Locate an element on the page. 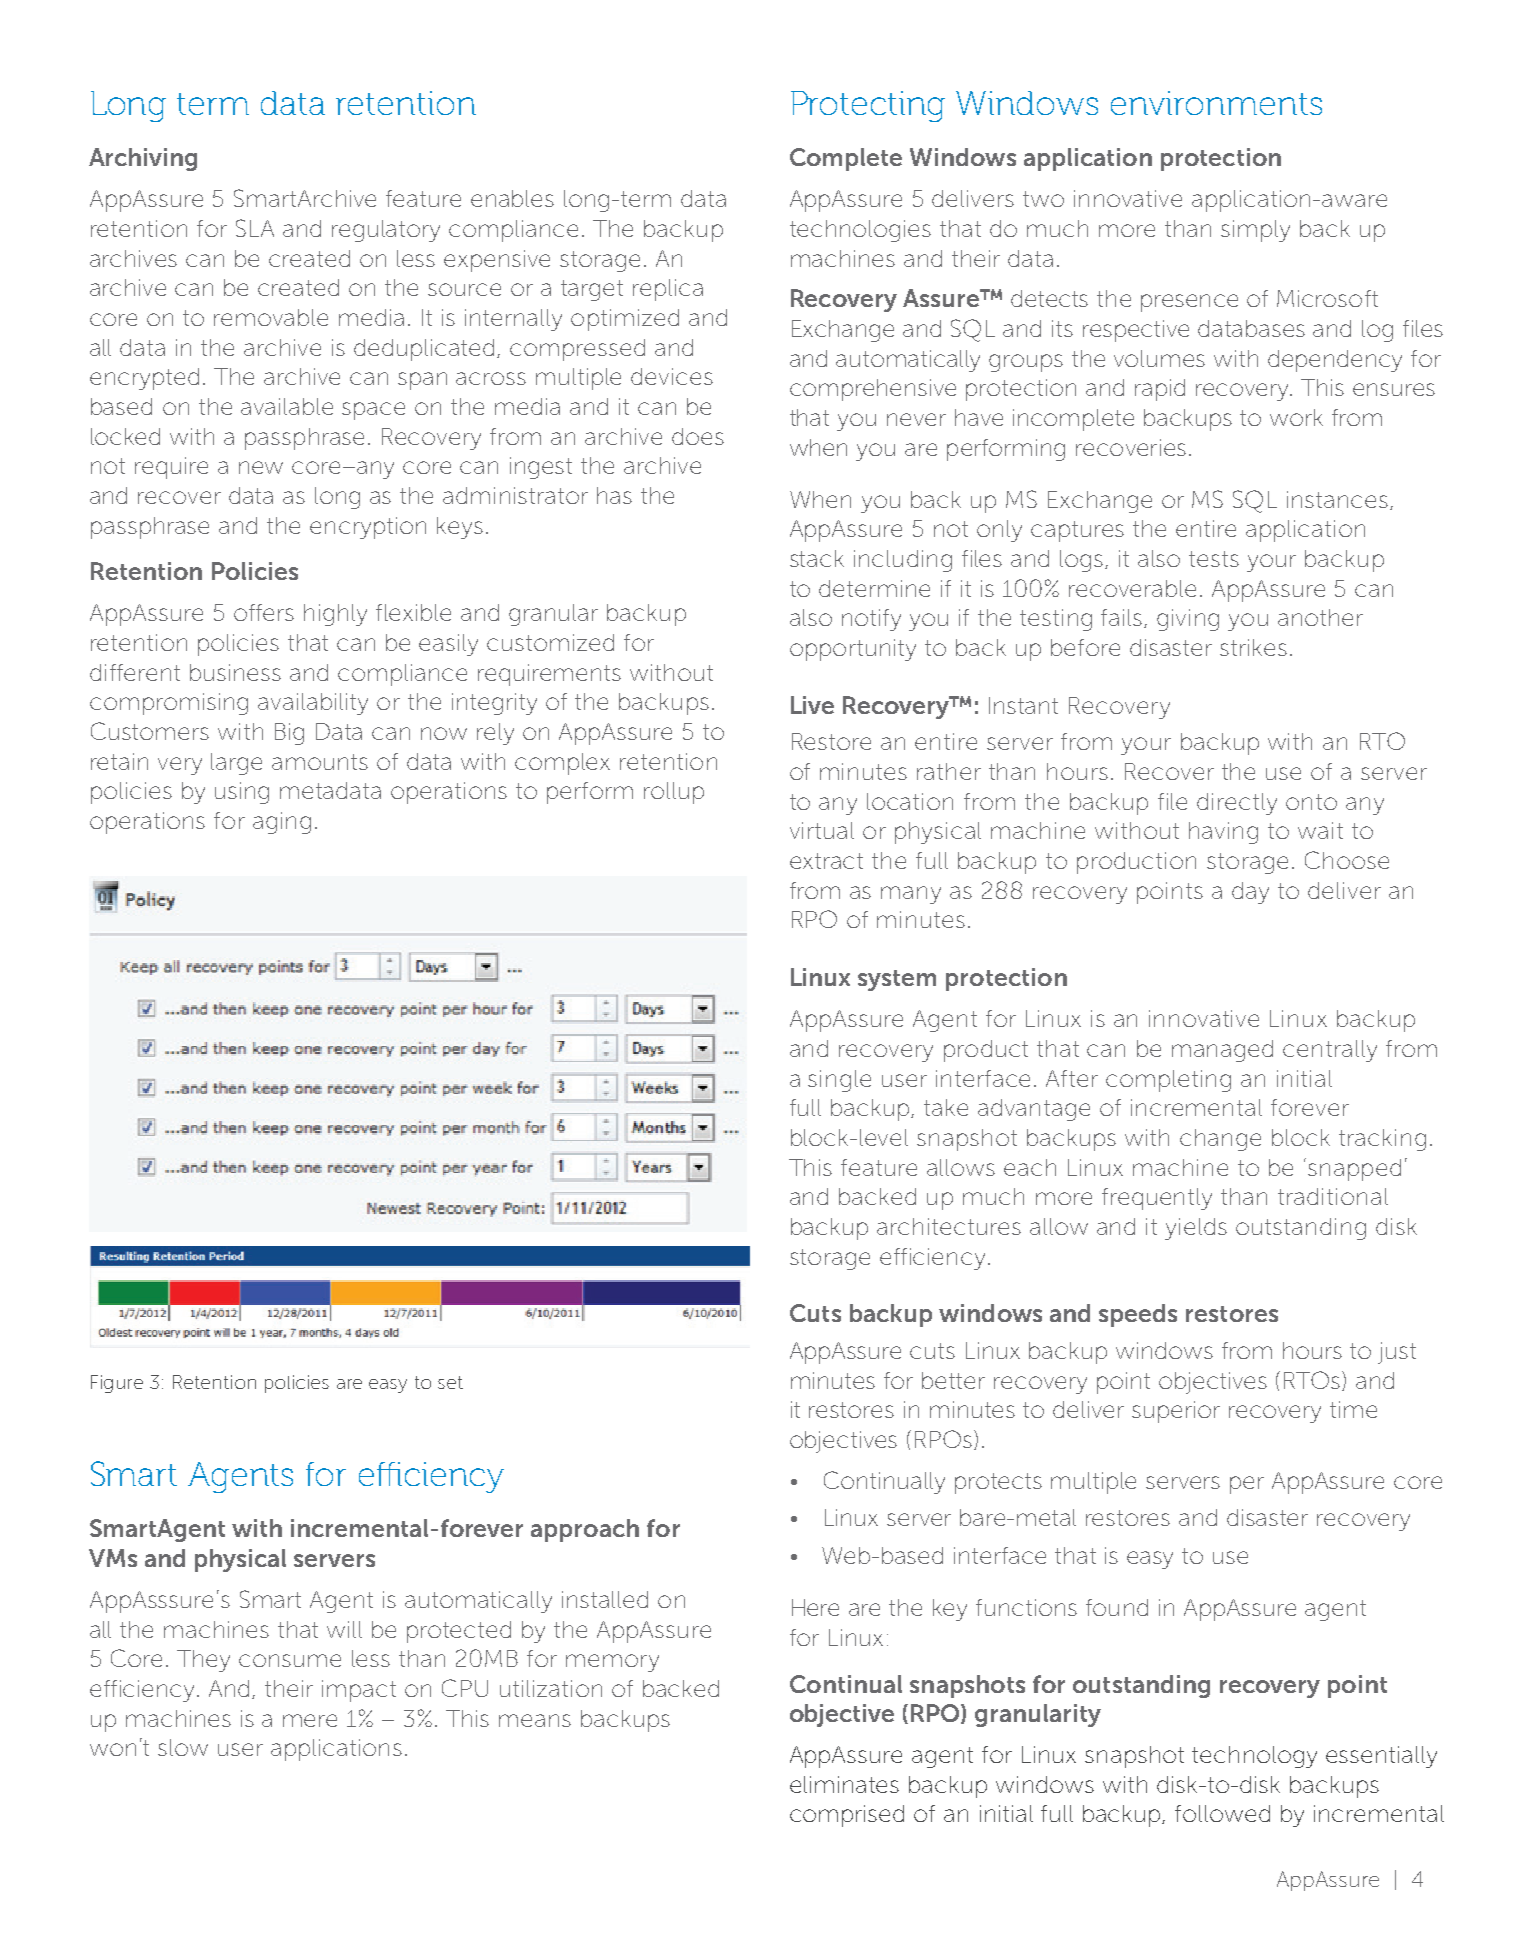  architectures is located at coordinates (949, 1226).
